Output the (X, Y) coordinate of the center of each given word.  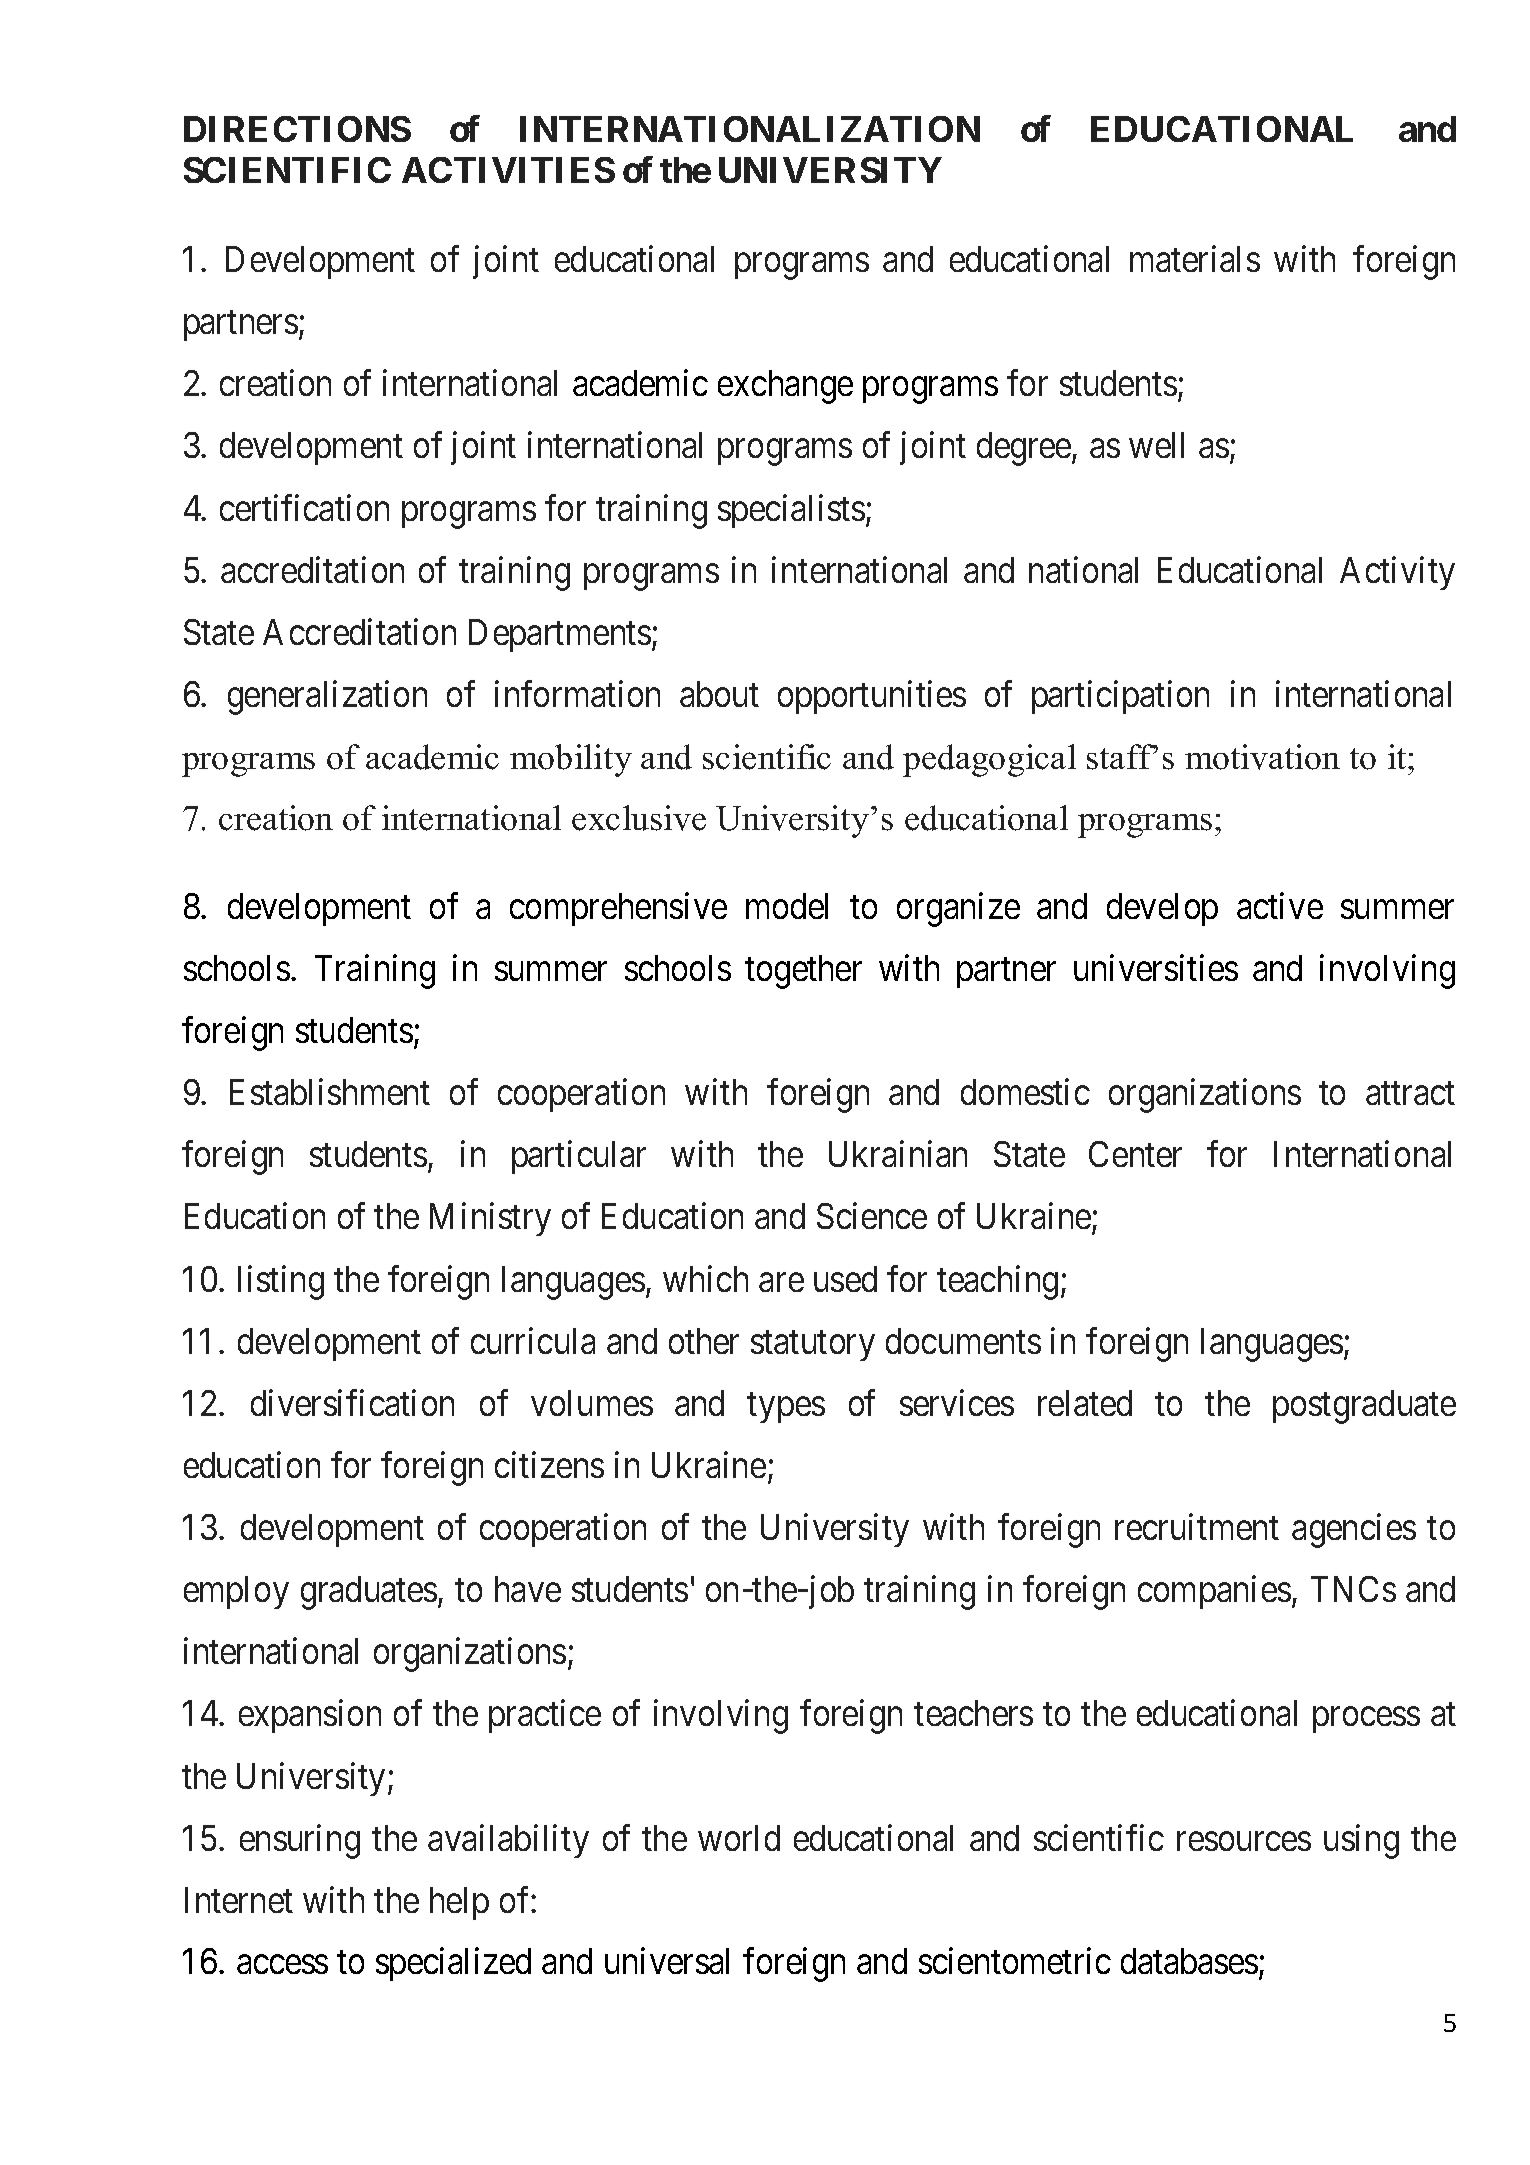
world (739, 1838)
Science (872, 1216)
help (459, 1903)
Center (1135, 1154)
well (1156, 445)
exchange (785, 387)
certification (304, 507)
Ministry (490, 1219)
